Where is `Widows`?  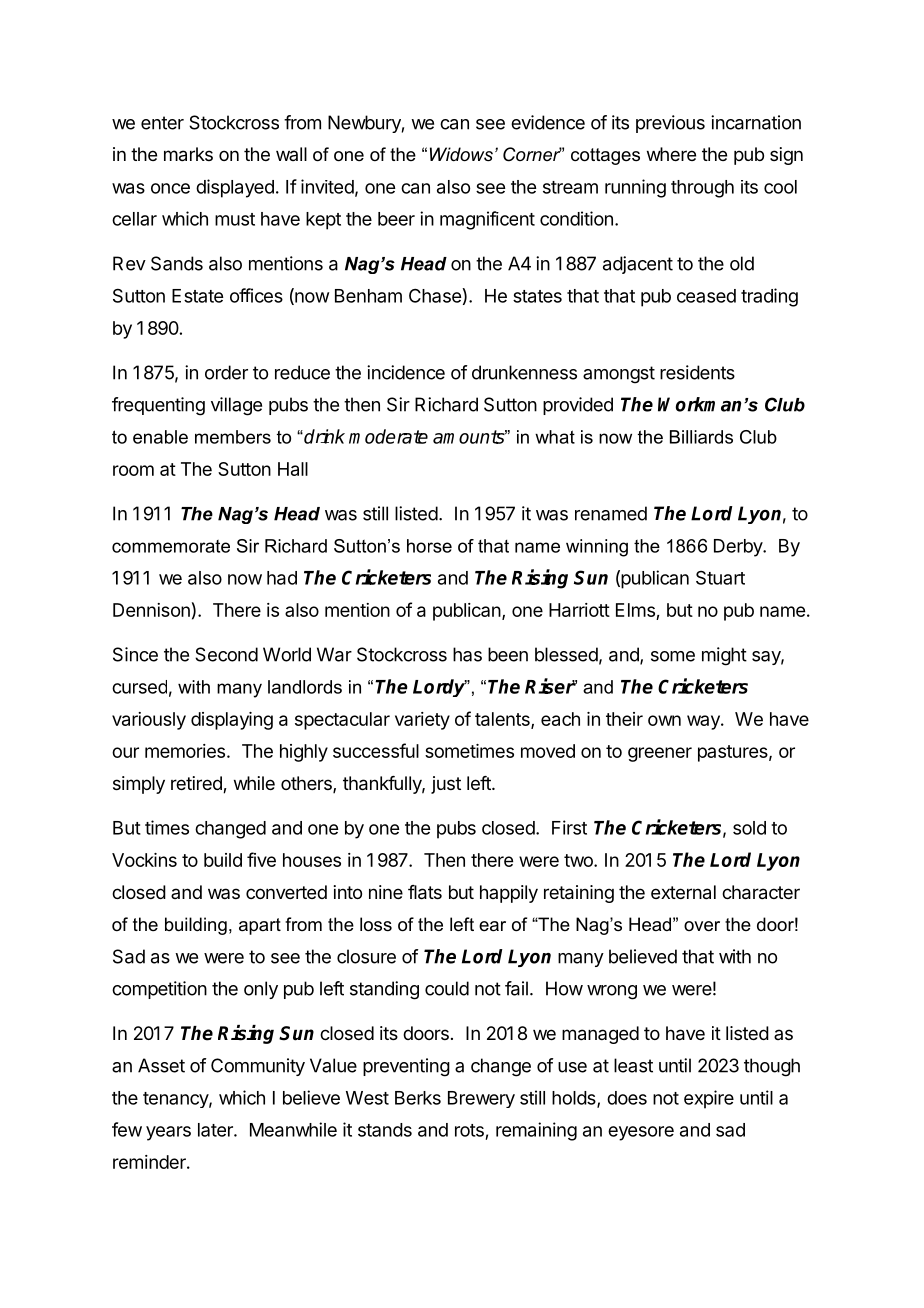
Widows is located at coordinates (461, 154).
